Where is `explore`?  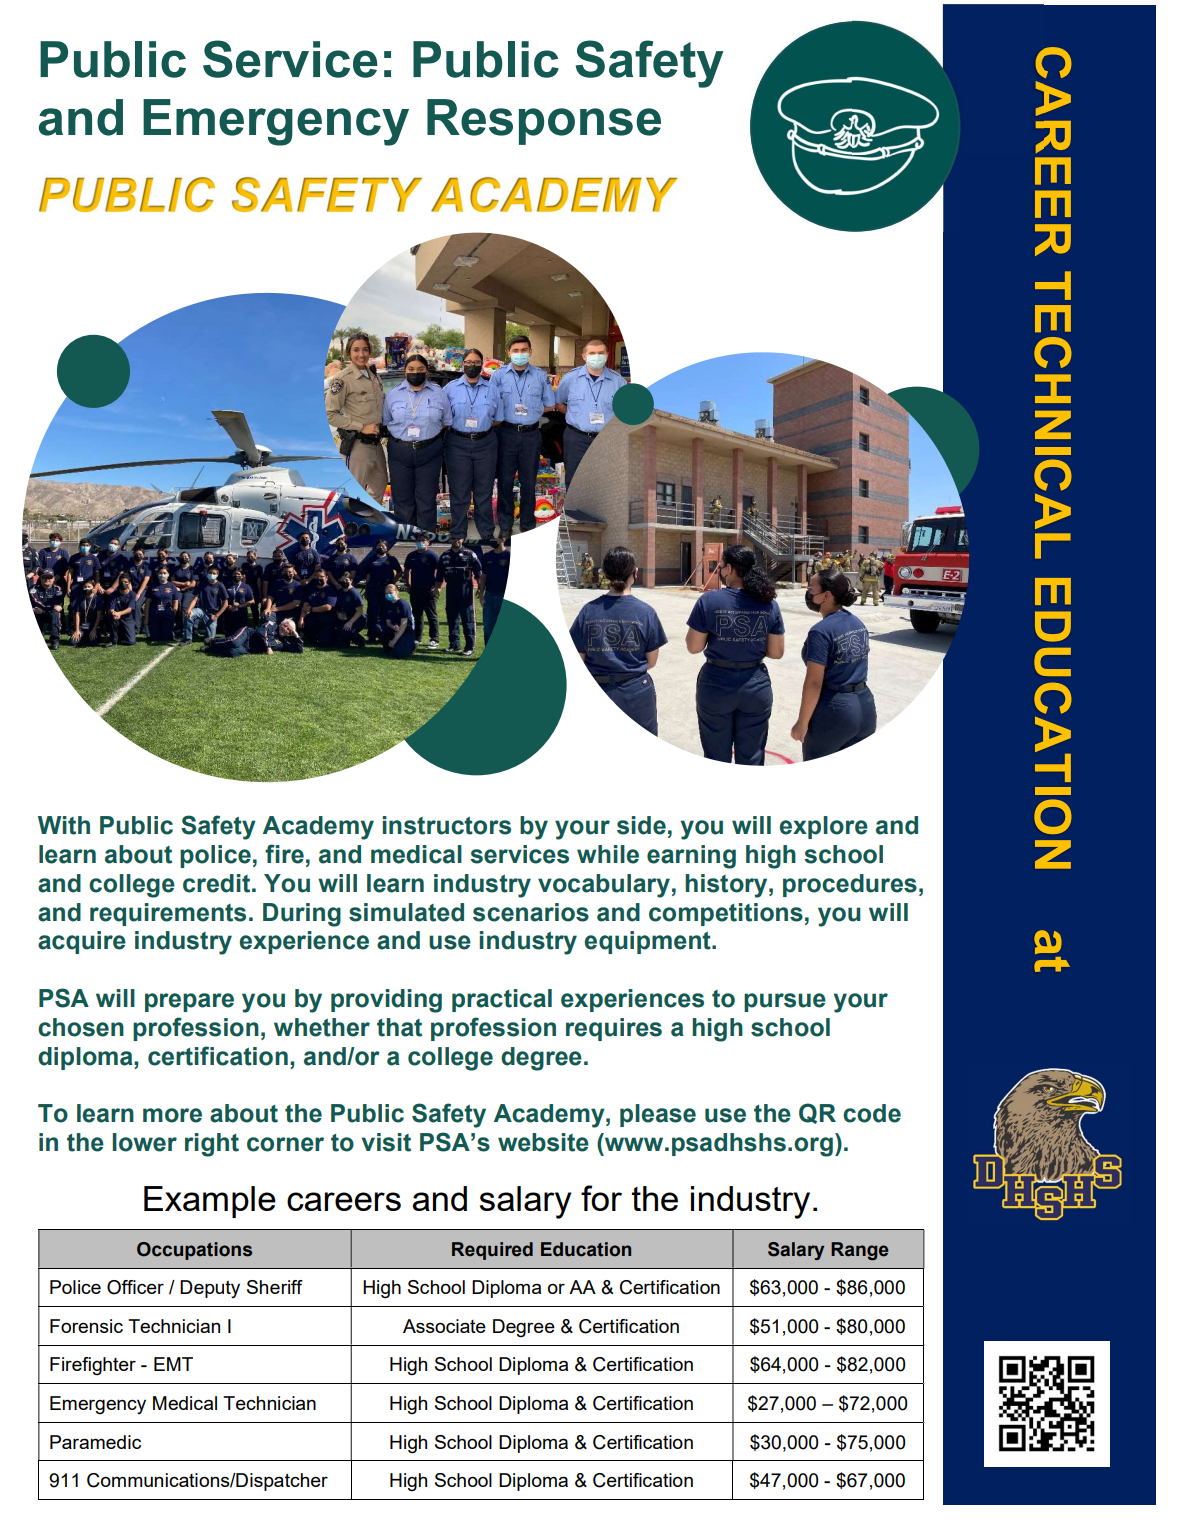 explore is located at coordinates (824, 827).
